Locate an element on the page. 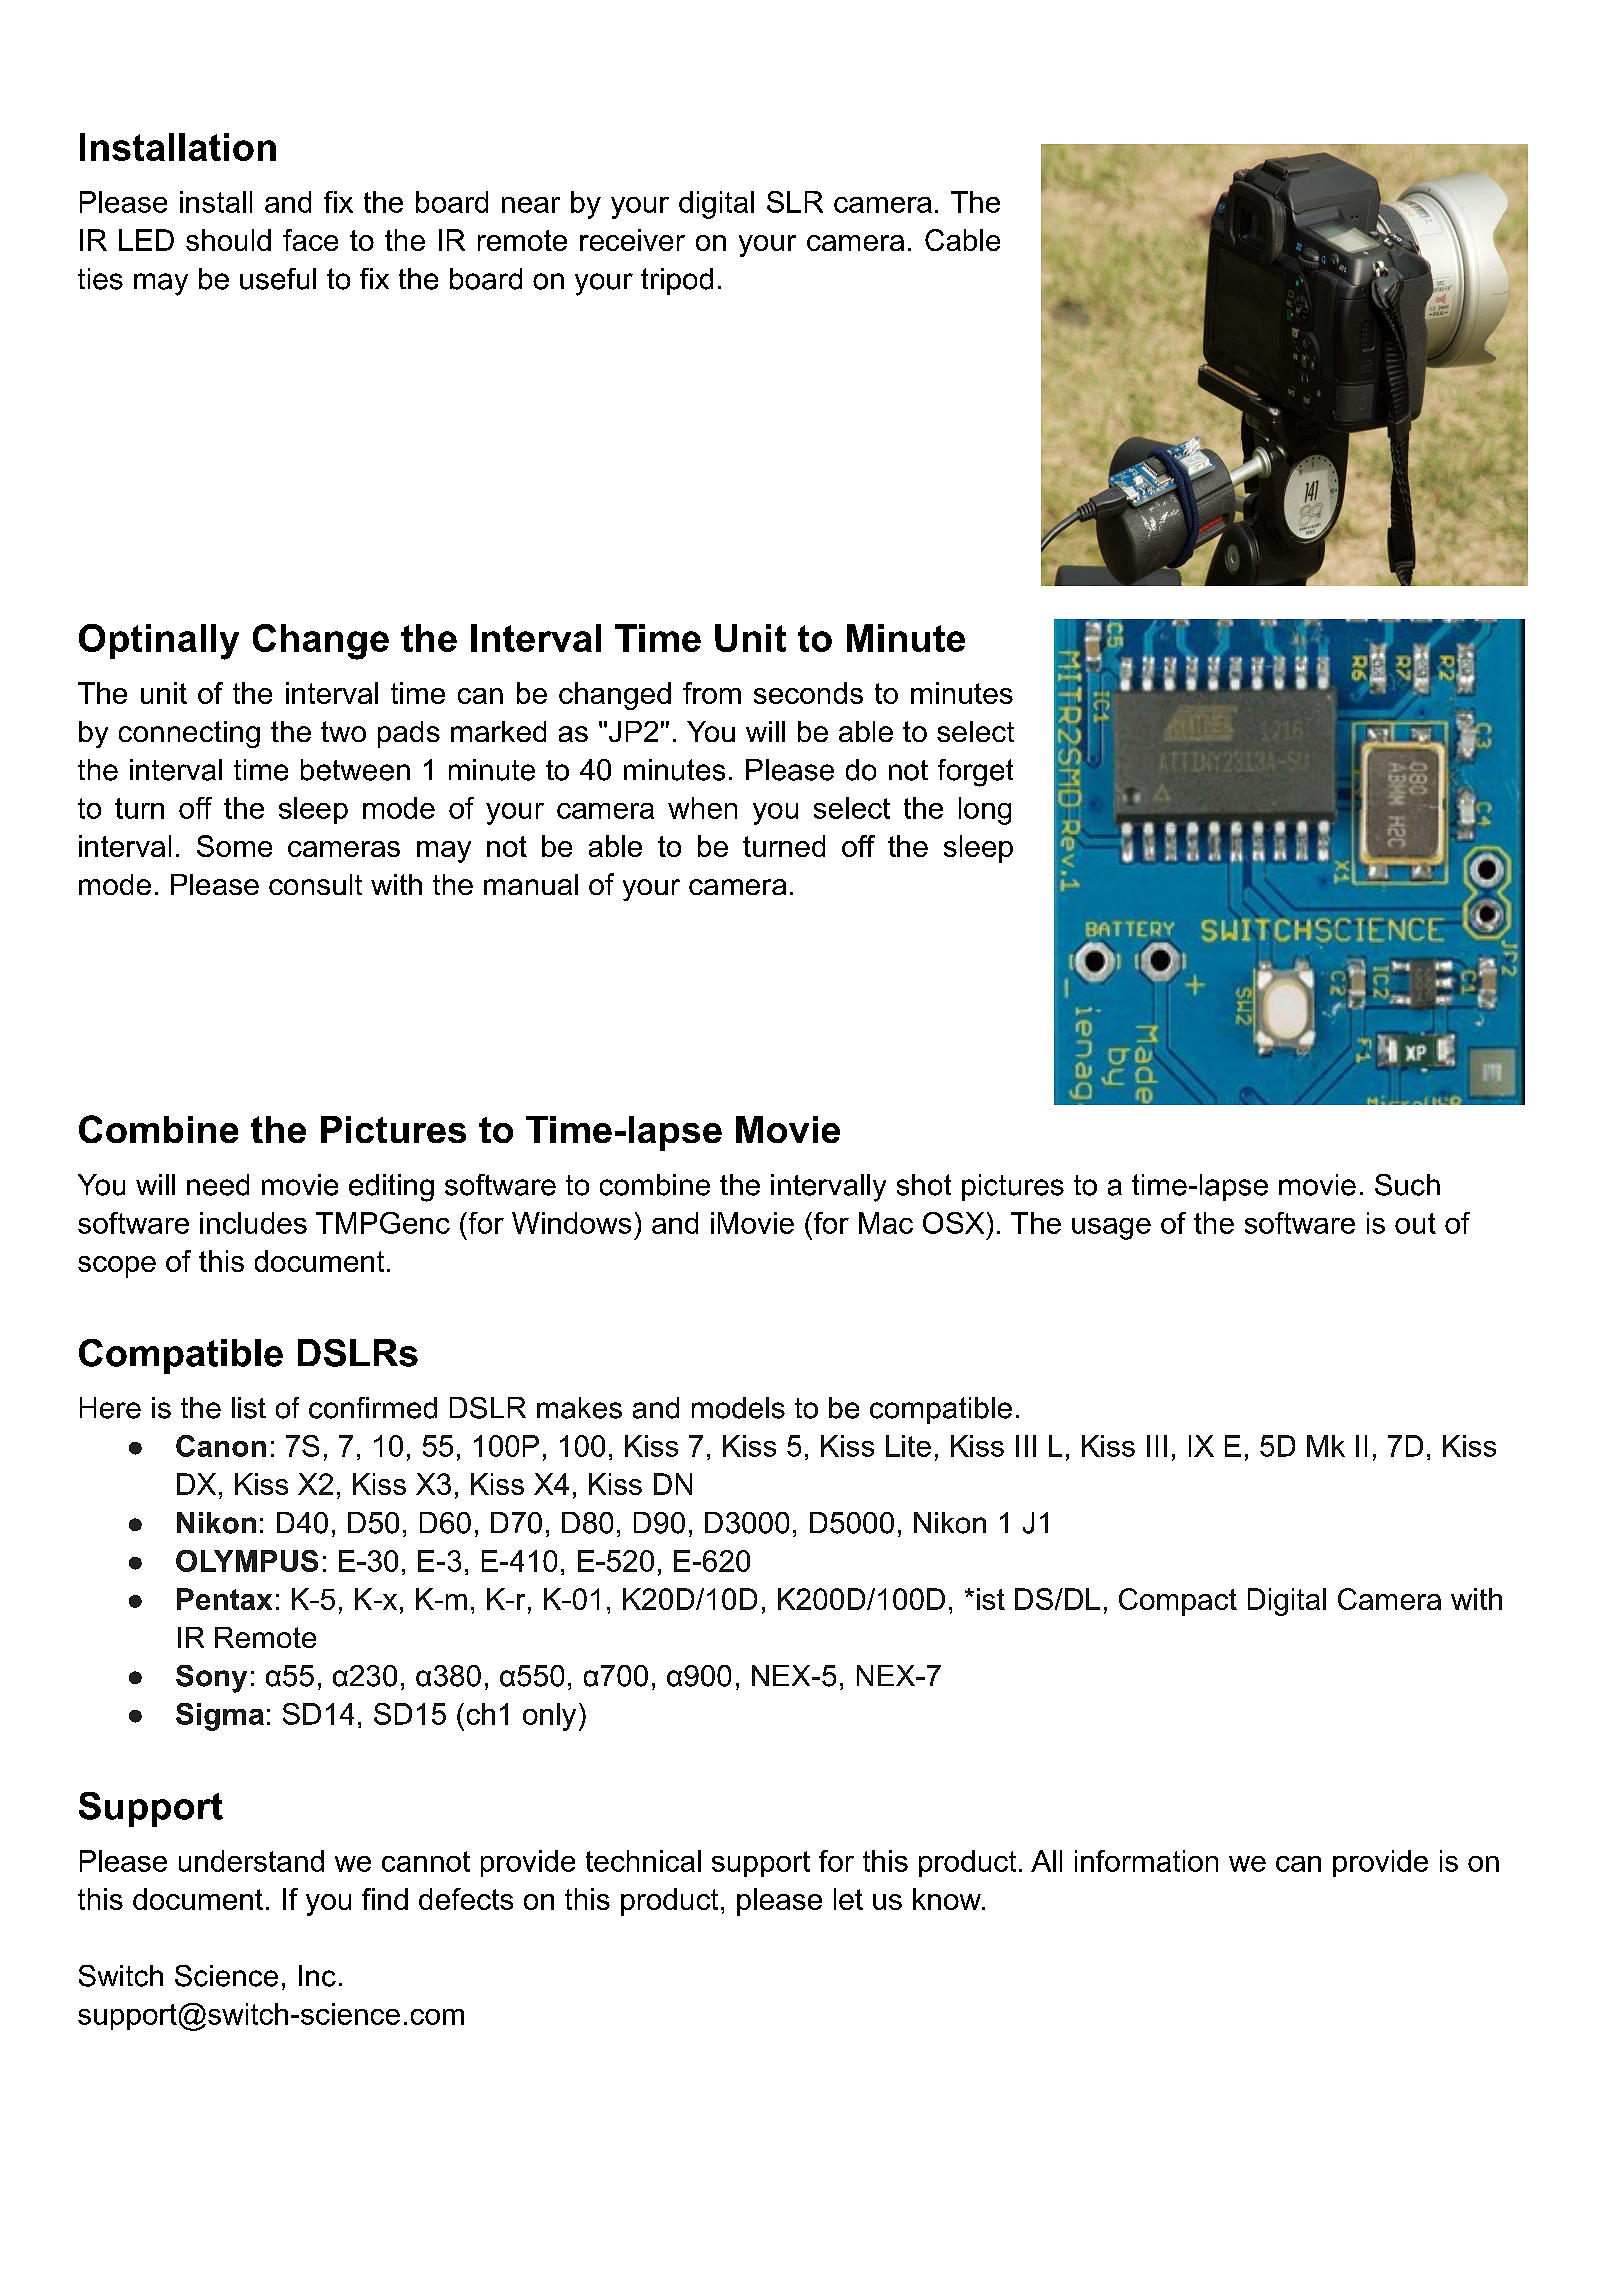 This page has height=2286, width=1615. should is located at coordinates (228, 240).
